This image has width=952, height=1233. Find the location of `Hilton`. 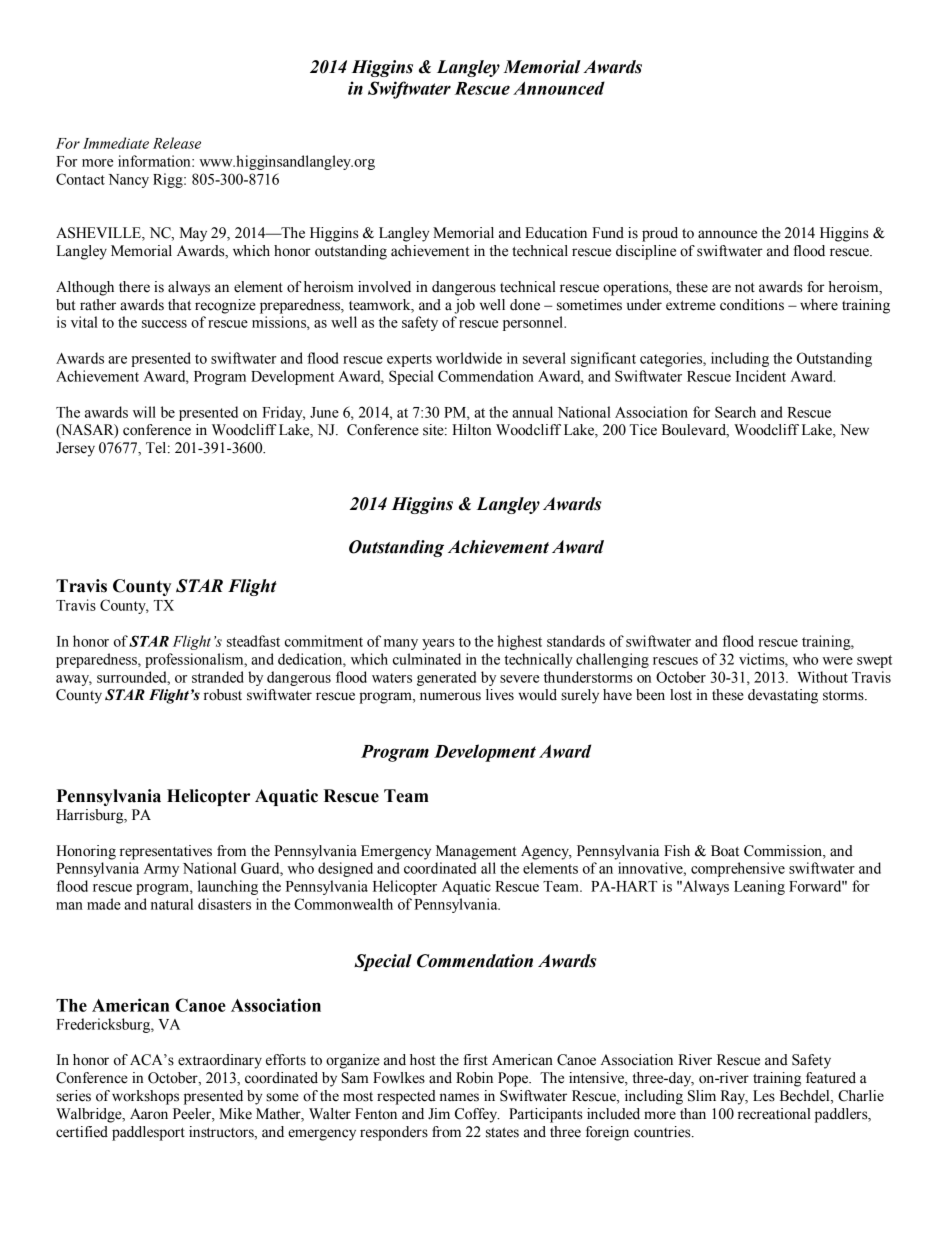

Hilton is located at coordinates (471, 430).
